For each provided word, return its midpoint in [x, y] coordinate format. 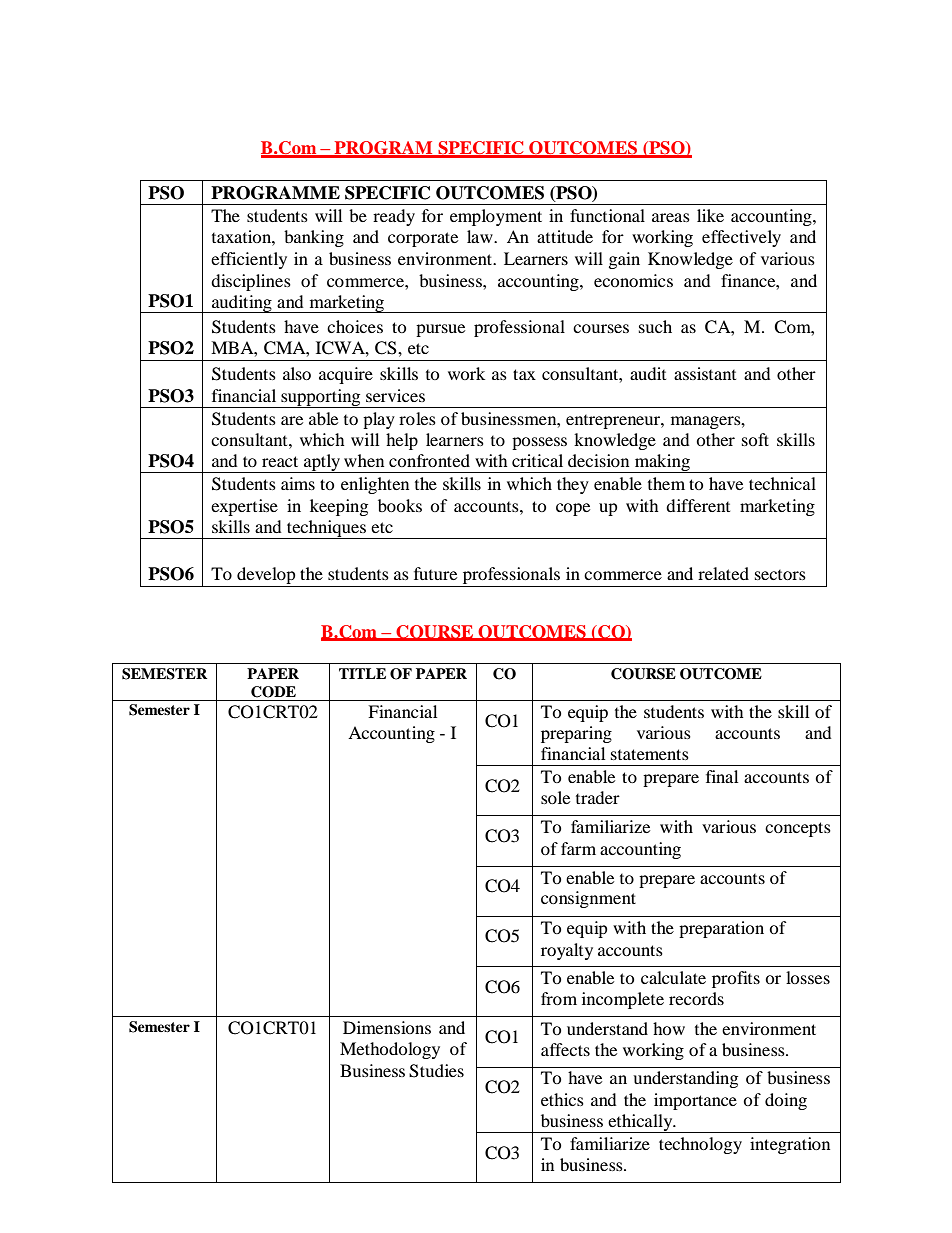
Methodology [390, 1050]
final [722, 776]
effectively [741, 238]
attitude [565, 236]
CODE [273, 692]
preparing [576, 734]
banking [314, 238]
